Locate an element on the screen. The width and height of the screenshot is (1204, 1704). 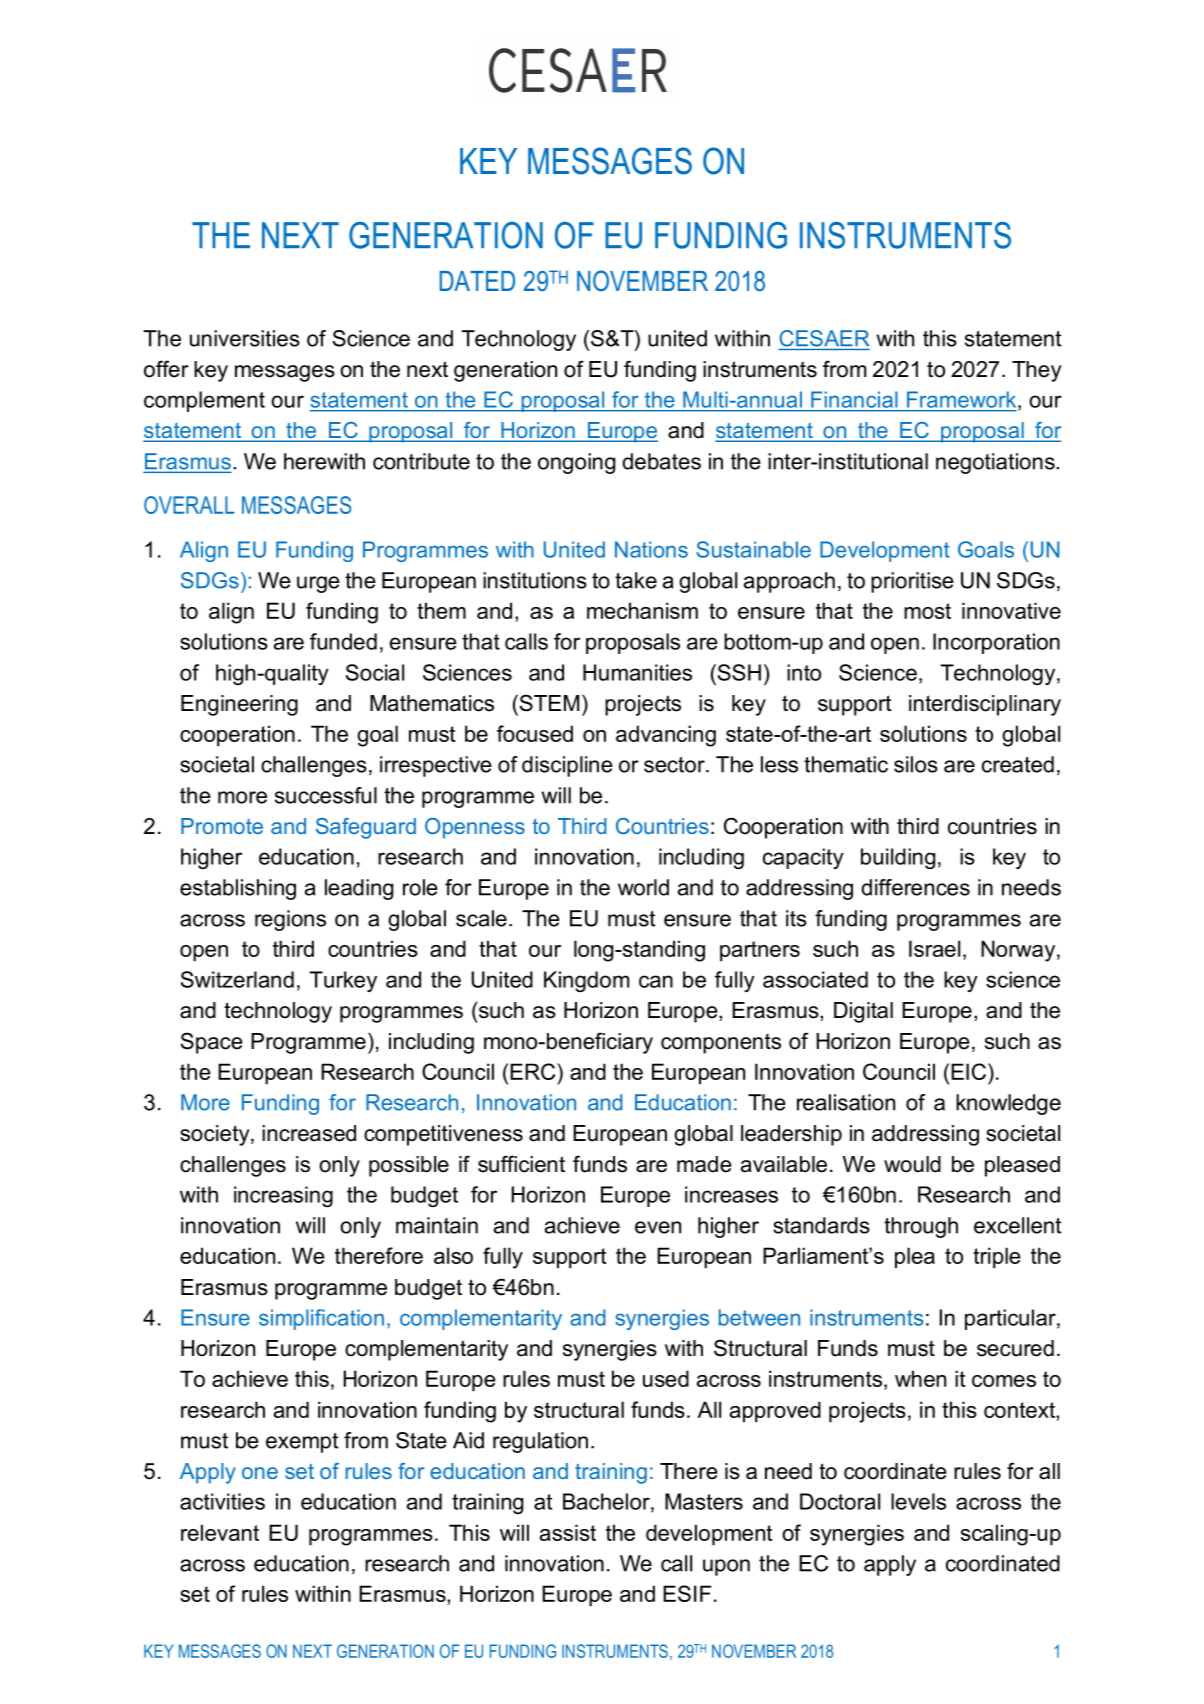
increased is located at coordinates (309, 1133).
